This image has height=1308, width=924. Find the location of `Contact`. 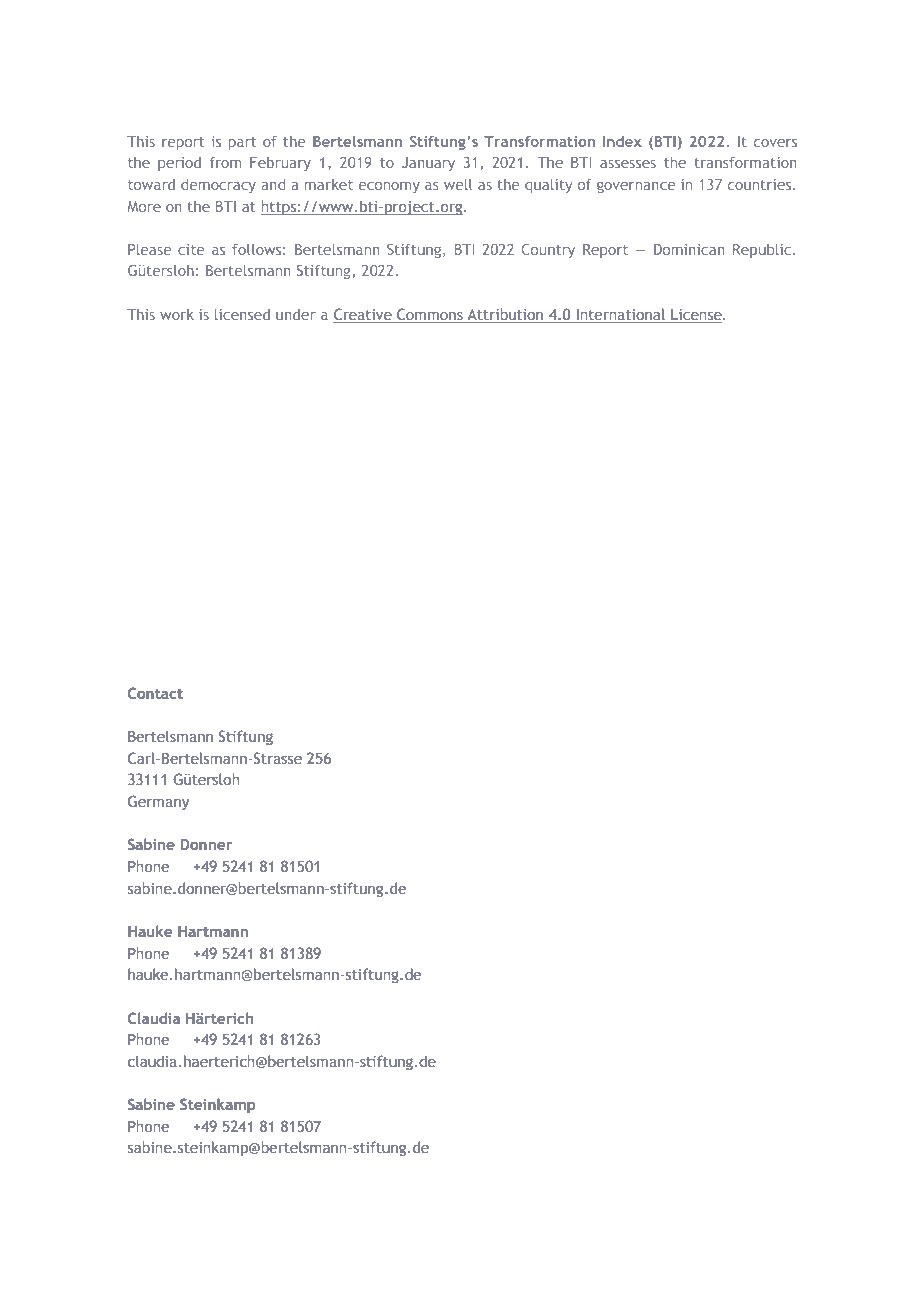

Contact is located at coordinates (155, 693).
